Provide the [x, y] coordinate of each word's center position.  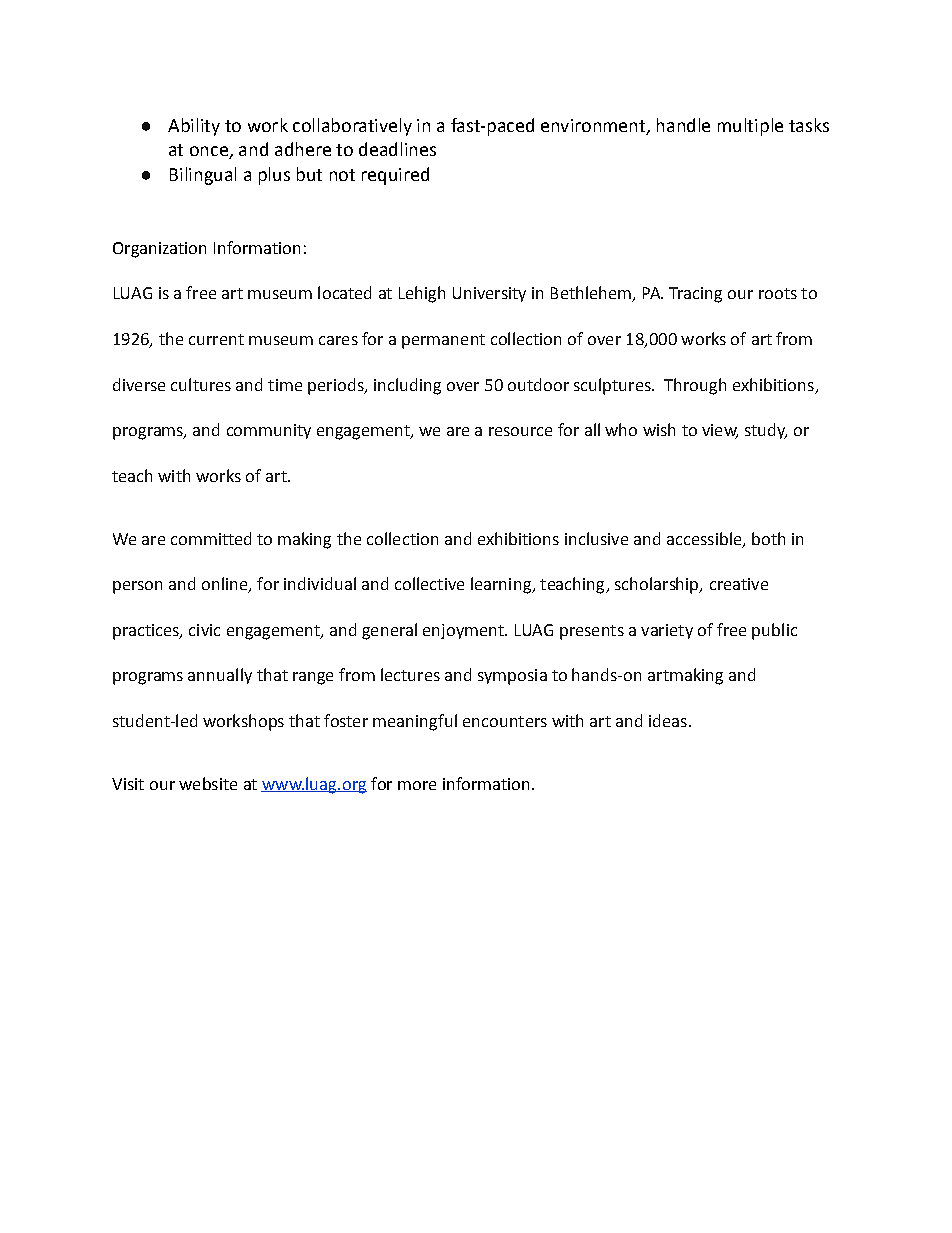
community [269, 431]
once [210, 152]
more [417, 785]
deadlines [397, 149]
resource [520, 431]
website [208, 783]
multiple [750, 127]
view [720, 431]
